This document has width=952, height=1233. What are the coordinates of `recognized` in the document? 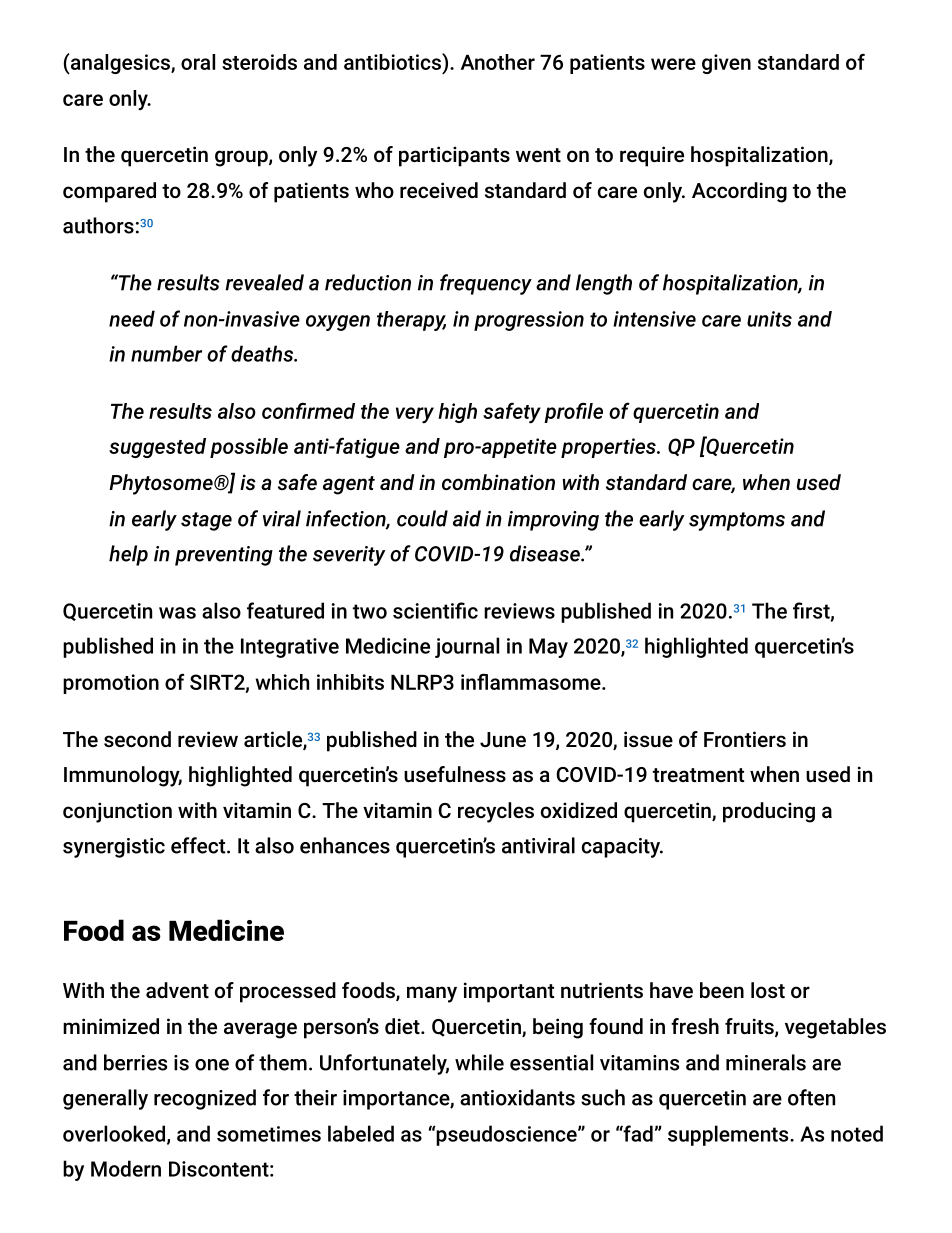 It's located at (205, 1099).
